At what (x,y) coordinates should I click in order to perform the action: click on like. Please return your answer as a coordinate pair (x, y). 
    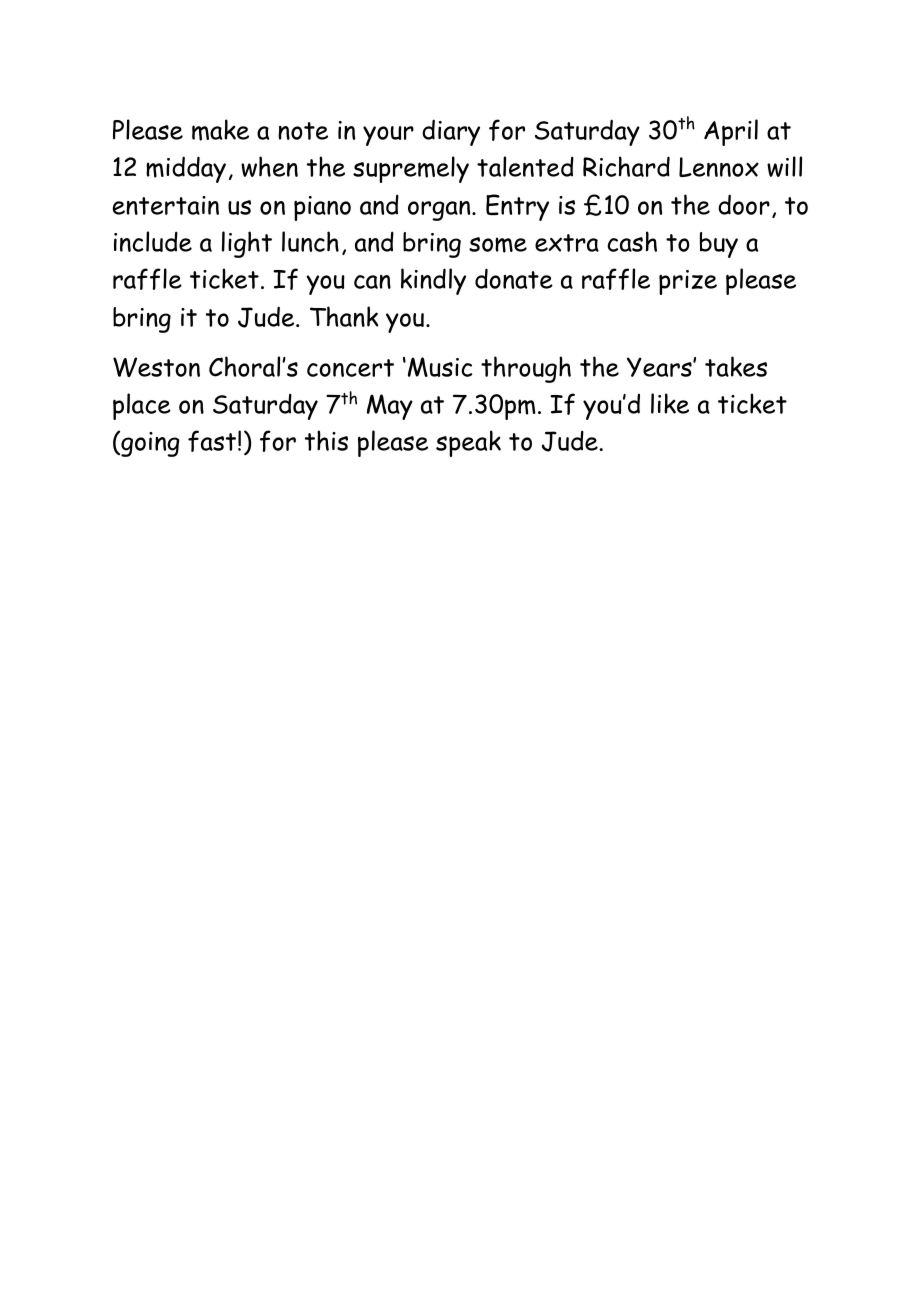
    Looking at the image, I should click on (670, 403).
